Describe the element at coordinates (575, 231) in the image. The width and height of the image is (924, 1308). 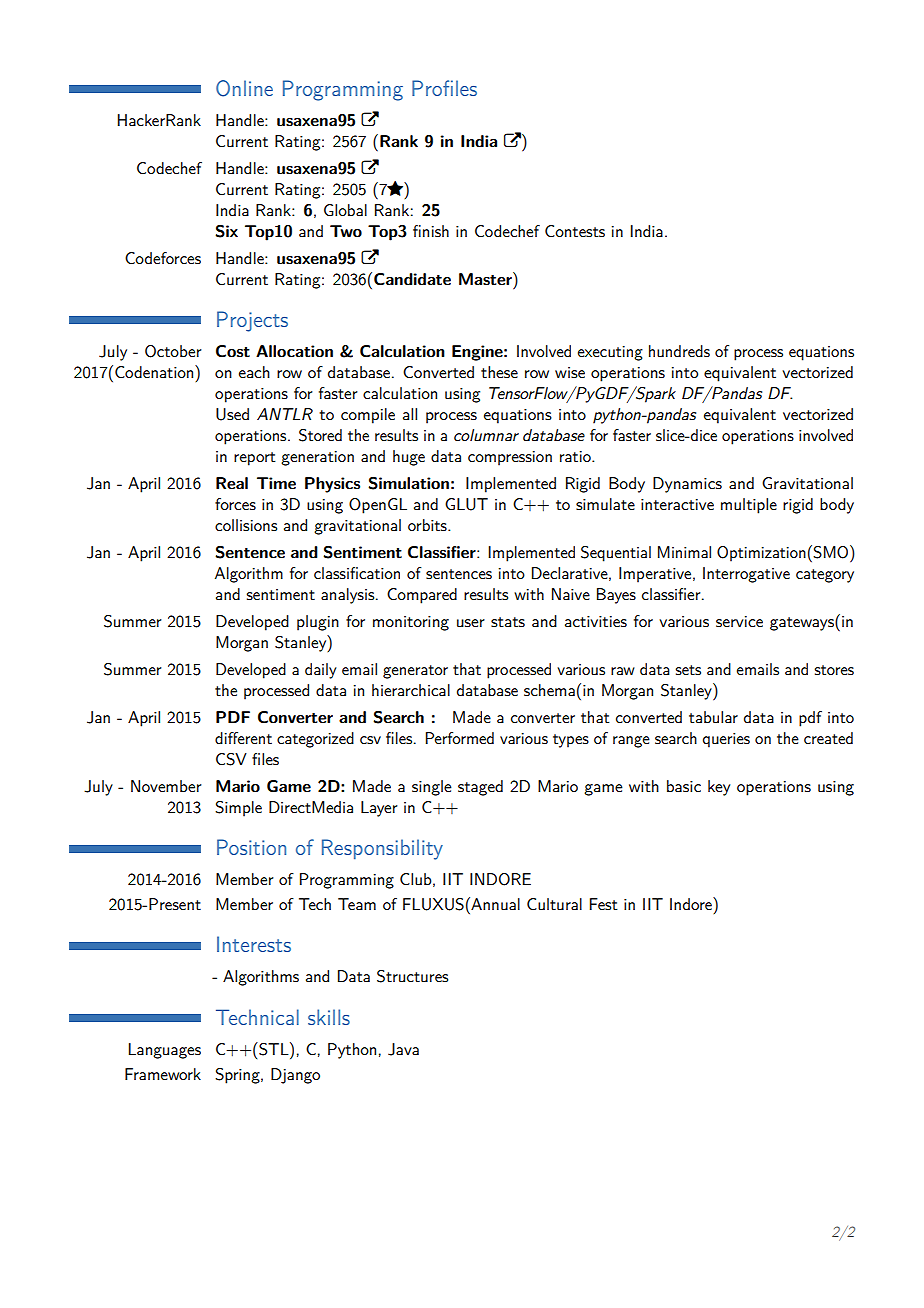
I see `Contests` at that location.
